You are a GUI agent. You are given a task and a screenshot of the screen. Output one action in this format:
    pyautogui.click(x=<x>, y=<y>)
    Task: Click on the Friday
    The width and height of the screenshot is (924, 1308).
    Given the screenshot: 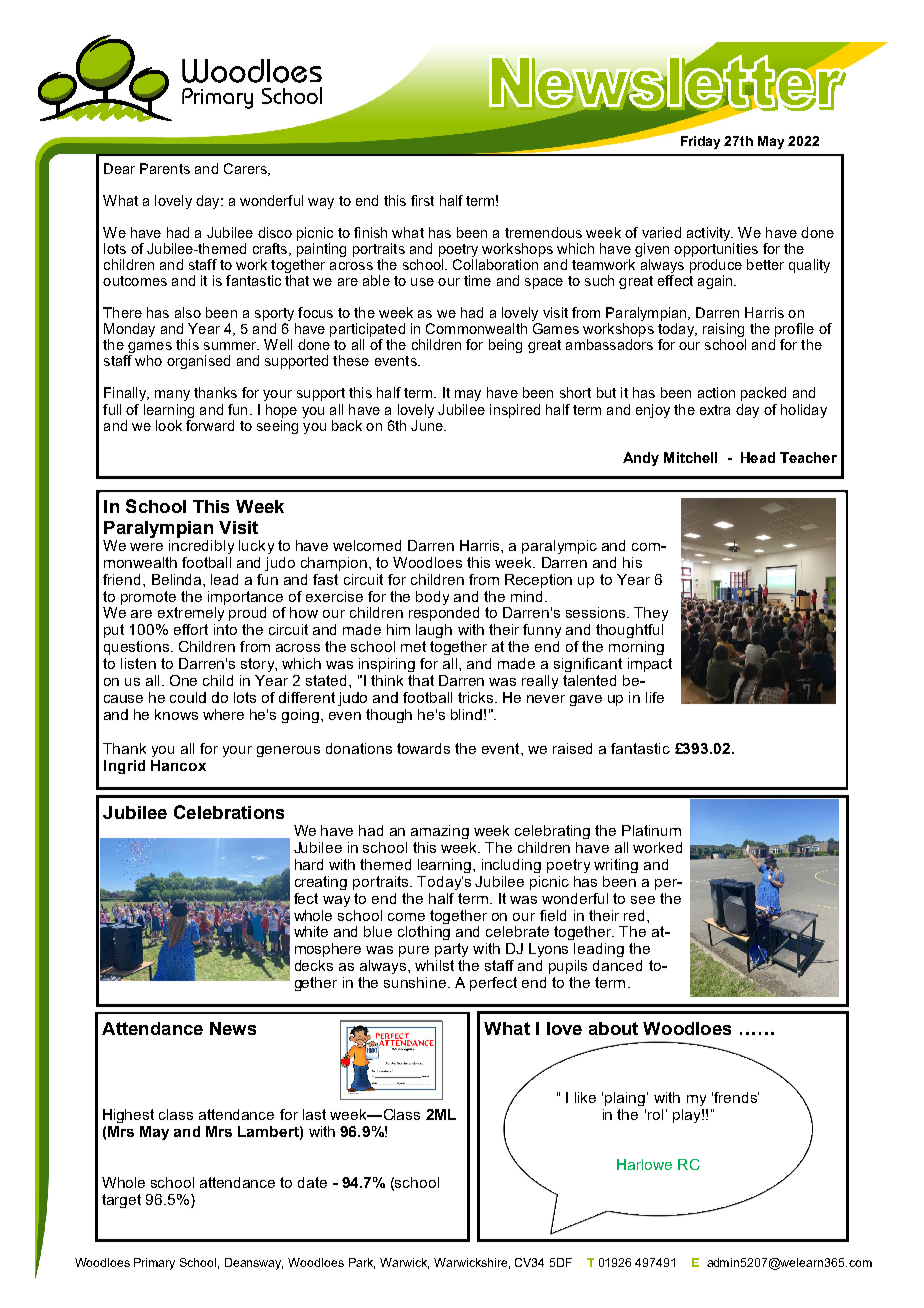 What is the action you would take?
    pyautogui.click(x=700, y=142)
